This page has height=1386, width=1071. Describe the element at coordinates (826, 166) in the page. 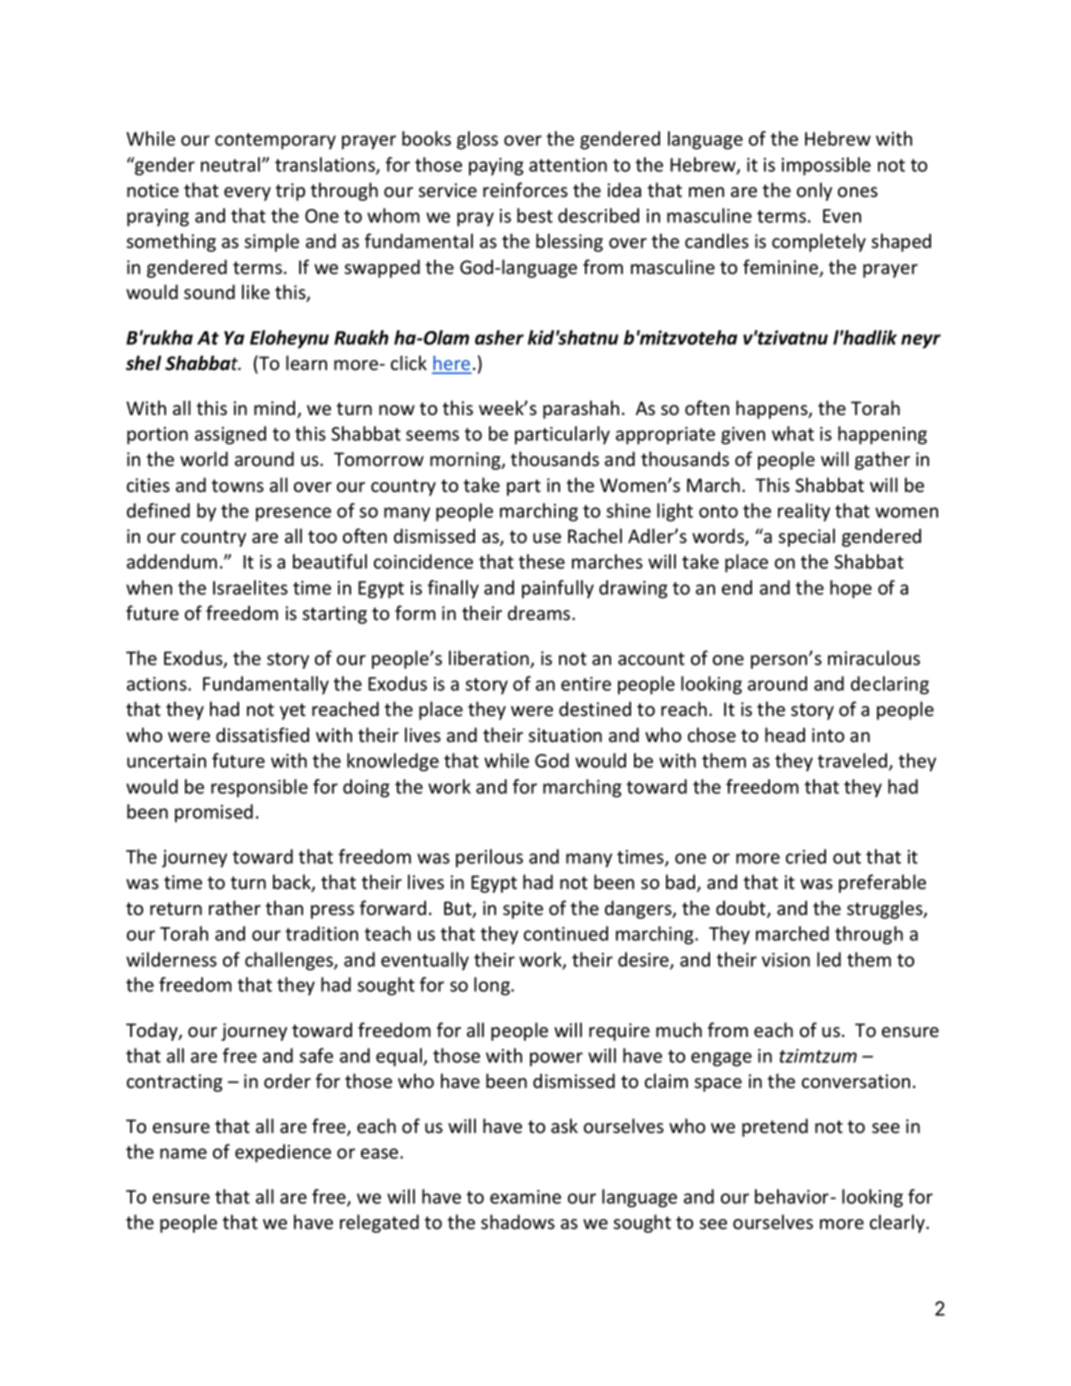

I see `impossible` at that location.
